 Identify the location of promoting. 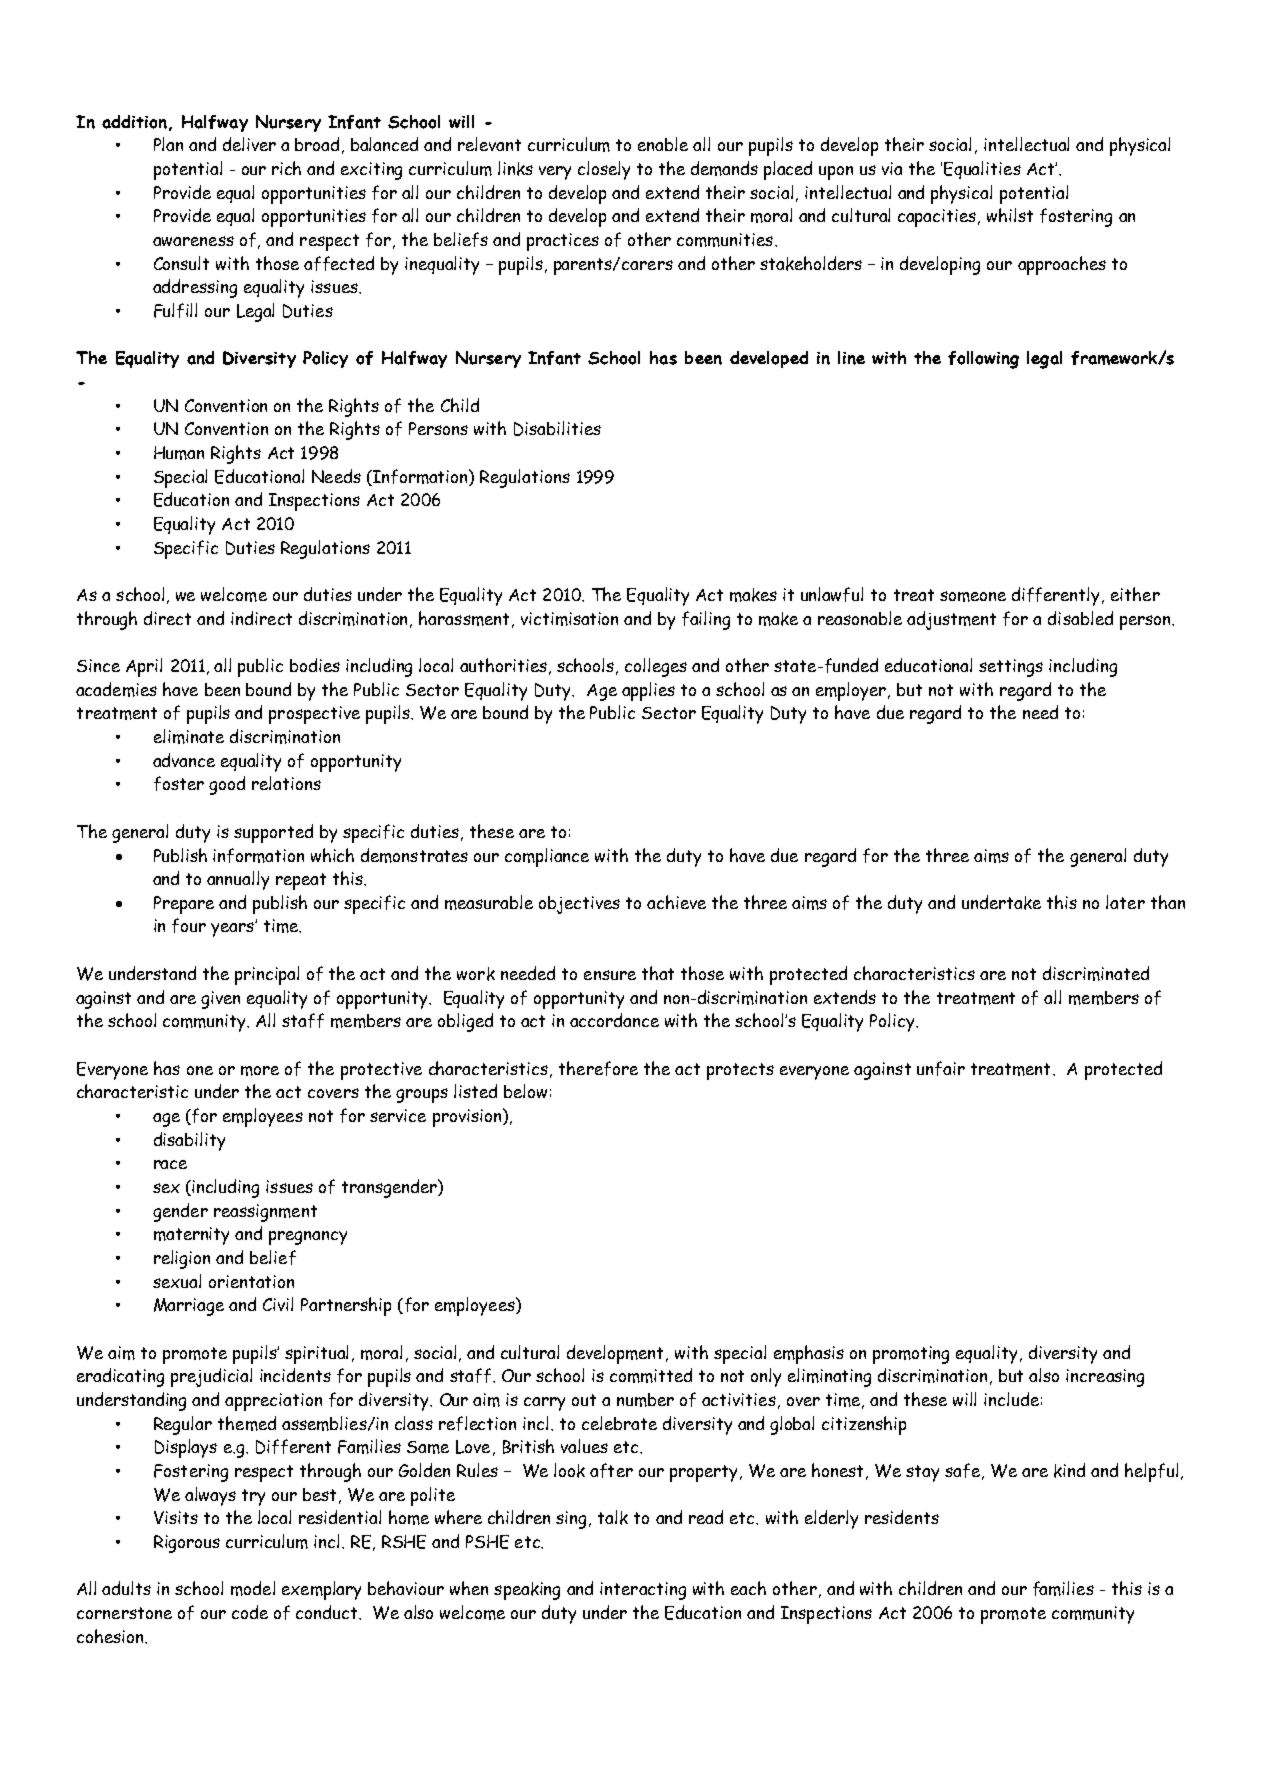
(911, 1355).
